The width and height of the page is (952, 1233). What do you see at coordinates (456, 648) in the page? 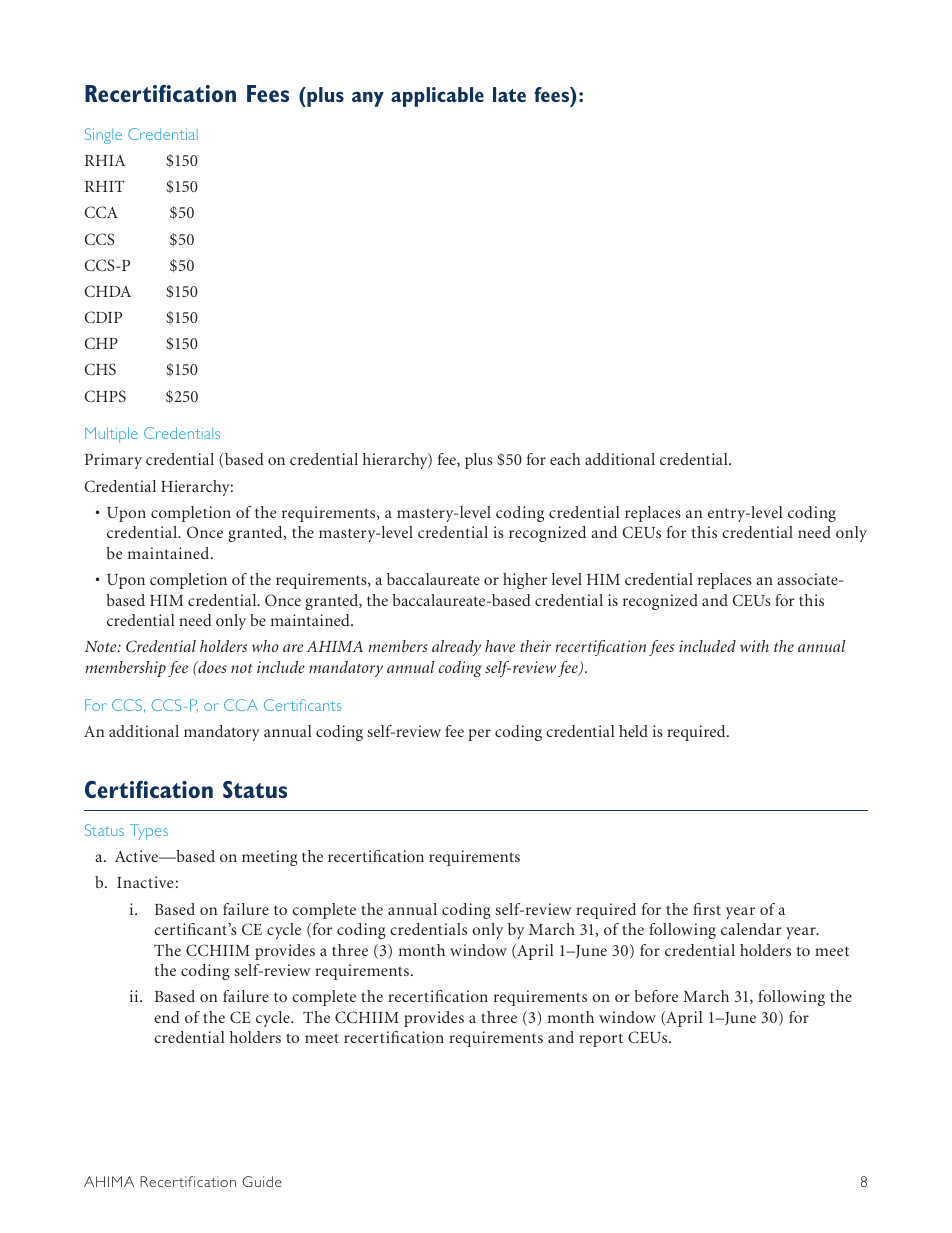
I see `already` at bounding box center [456, 648].
